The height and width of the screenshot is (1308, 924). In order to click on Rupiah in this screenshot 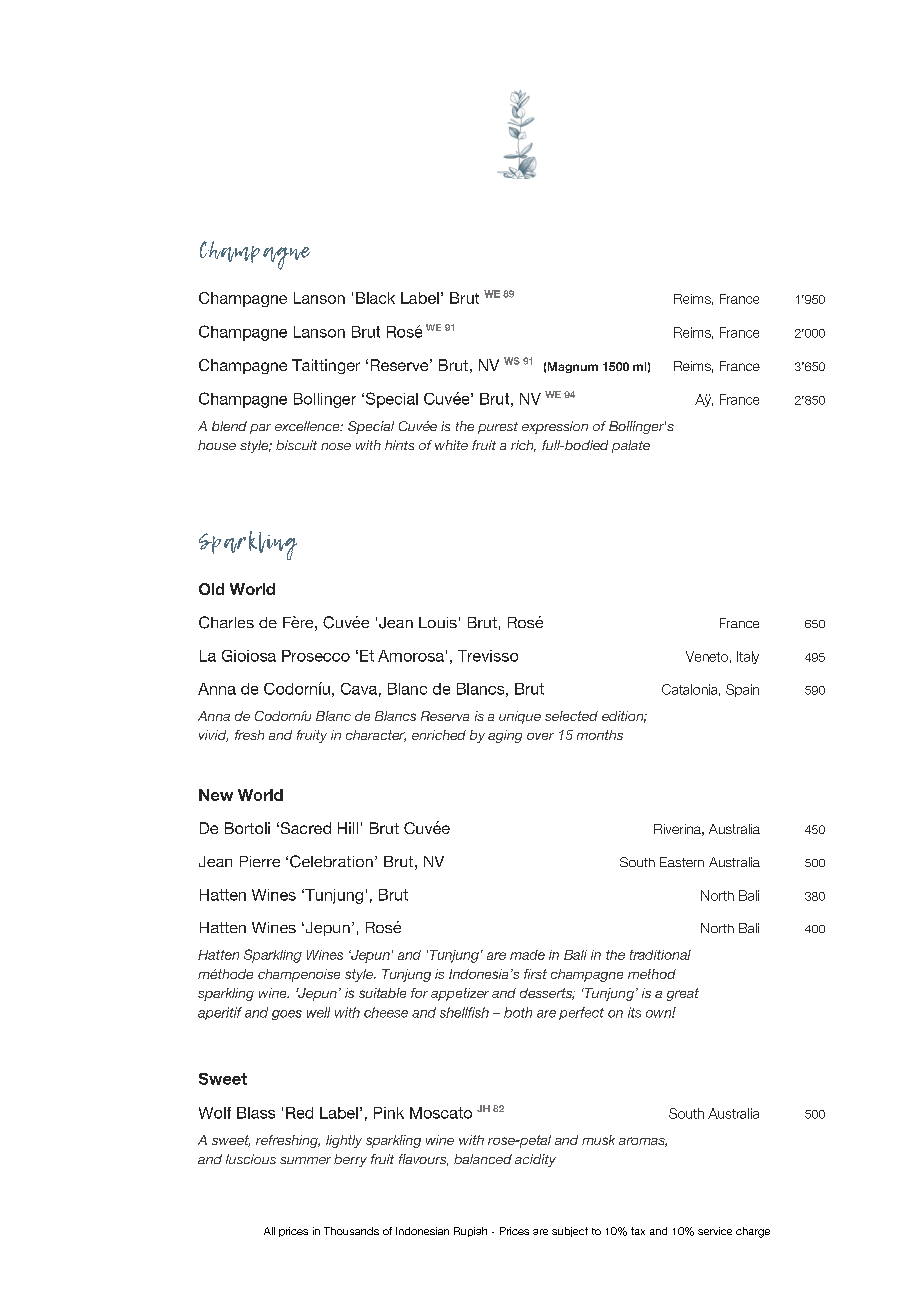, I will do `click(470, 1232)`.
